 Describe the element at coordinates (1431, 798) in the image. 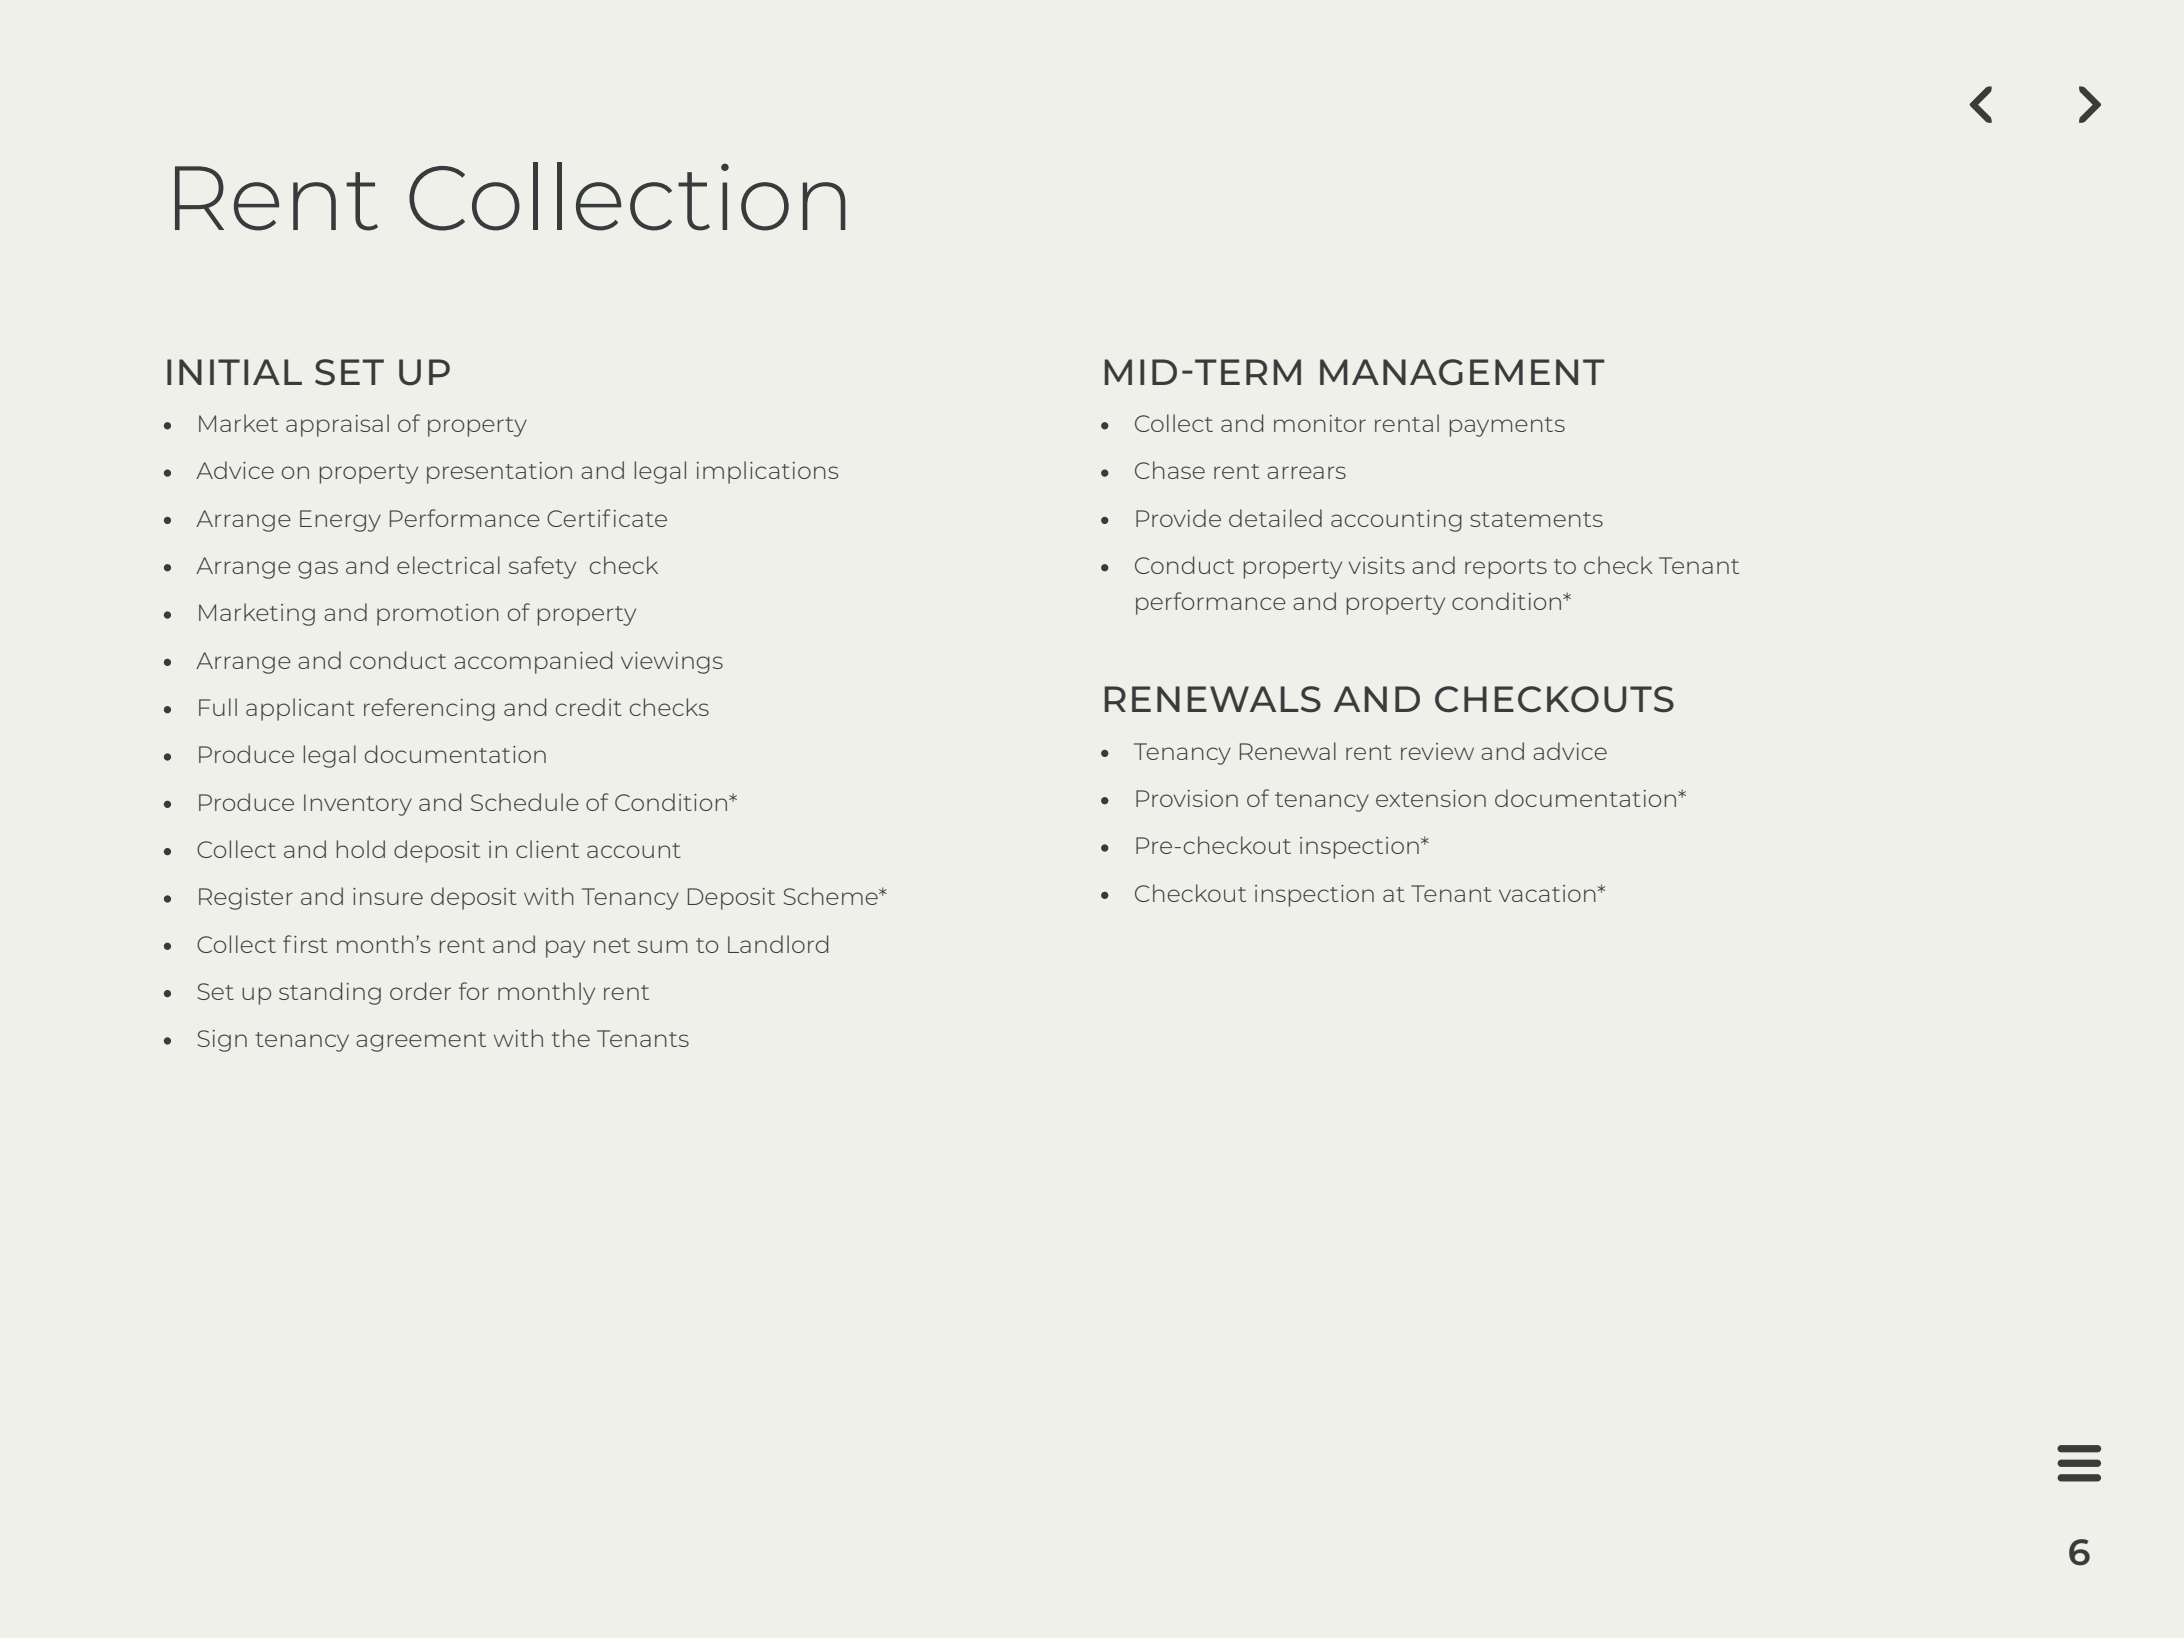

I see `extension` at that location.
